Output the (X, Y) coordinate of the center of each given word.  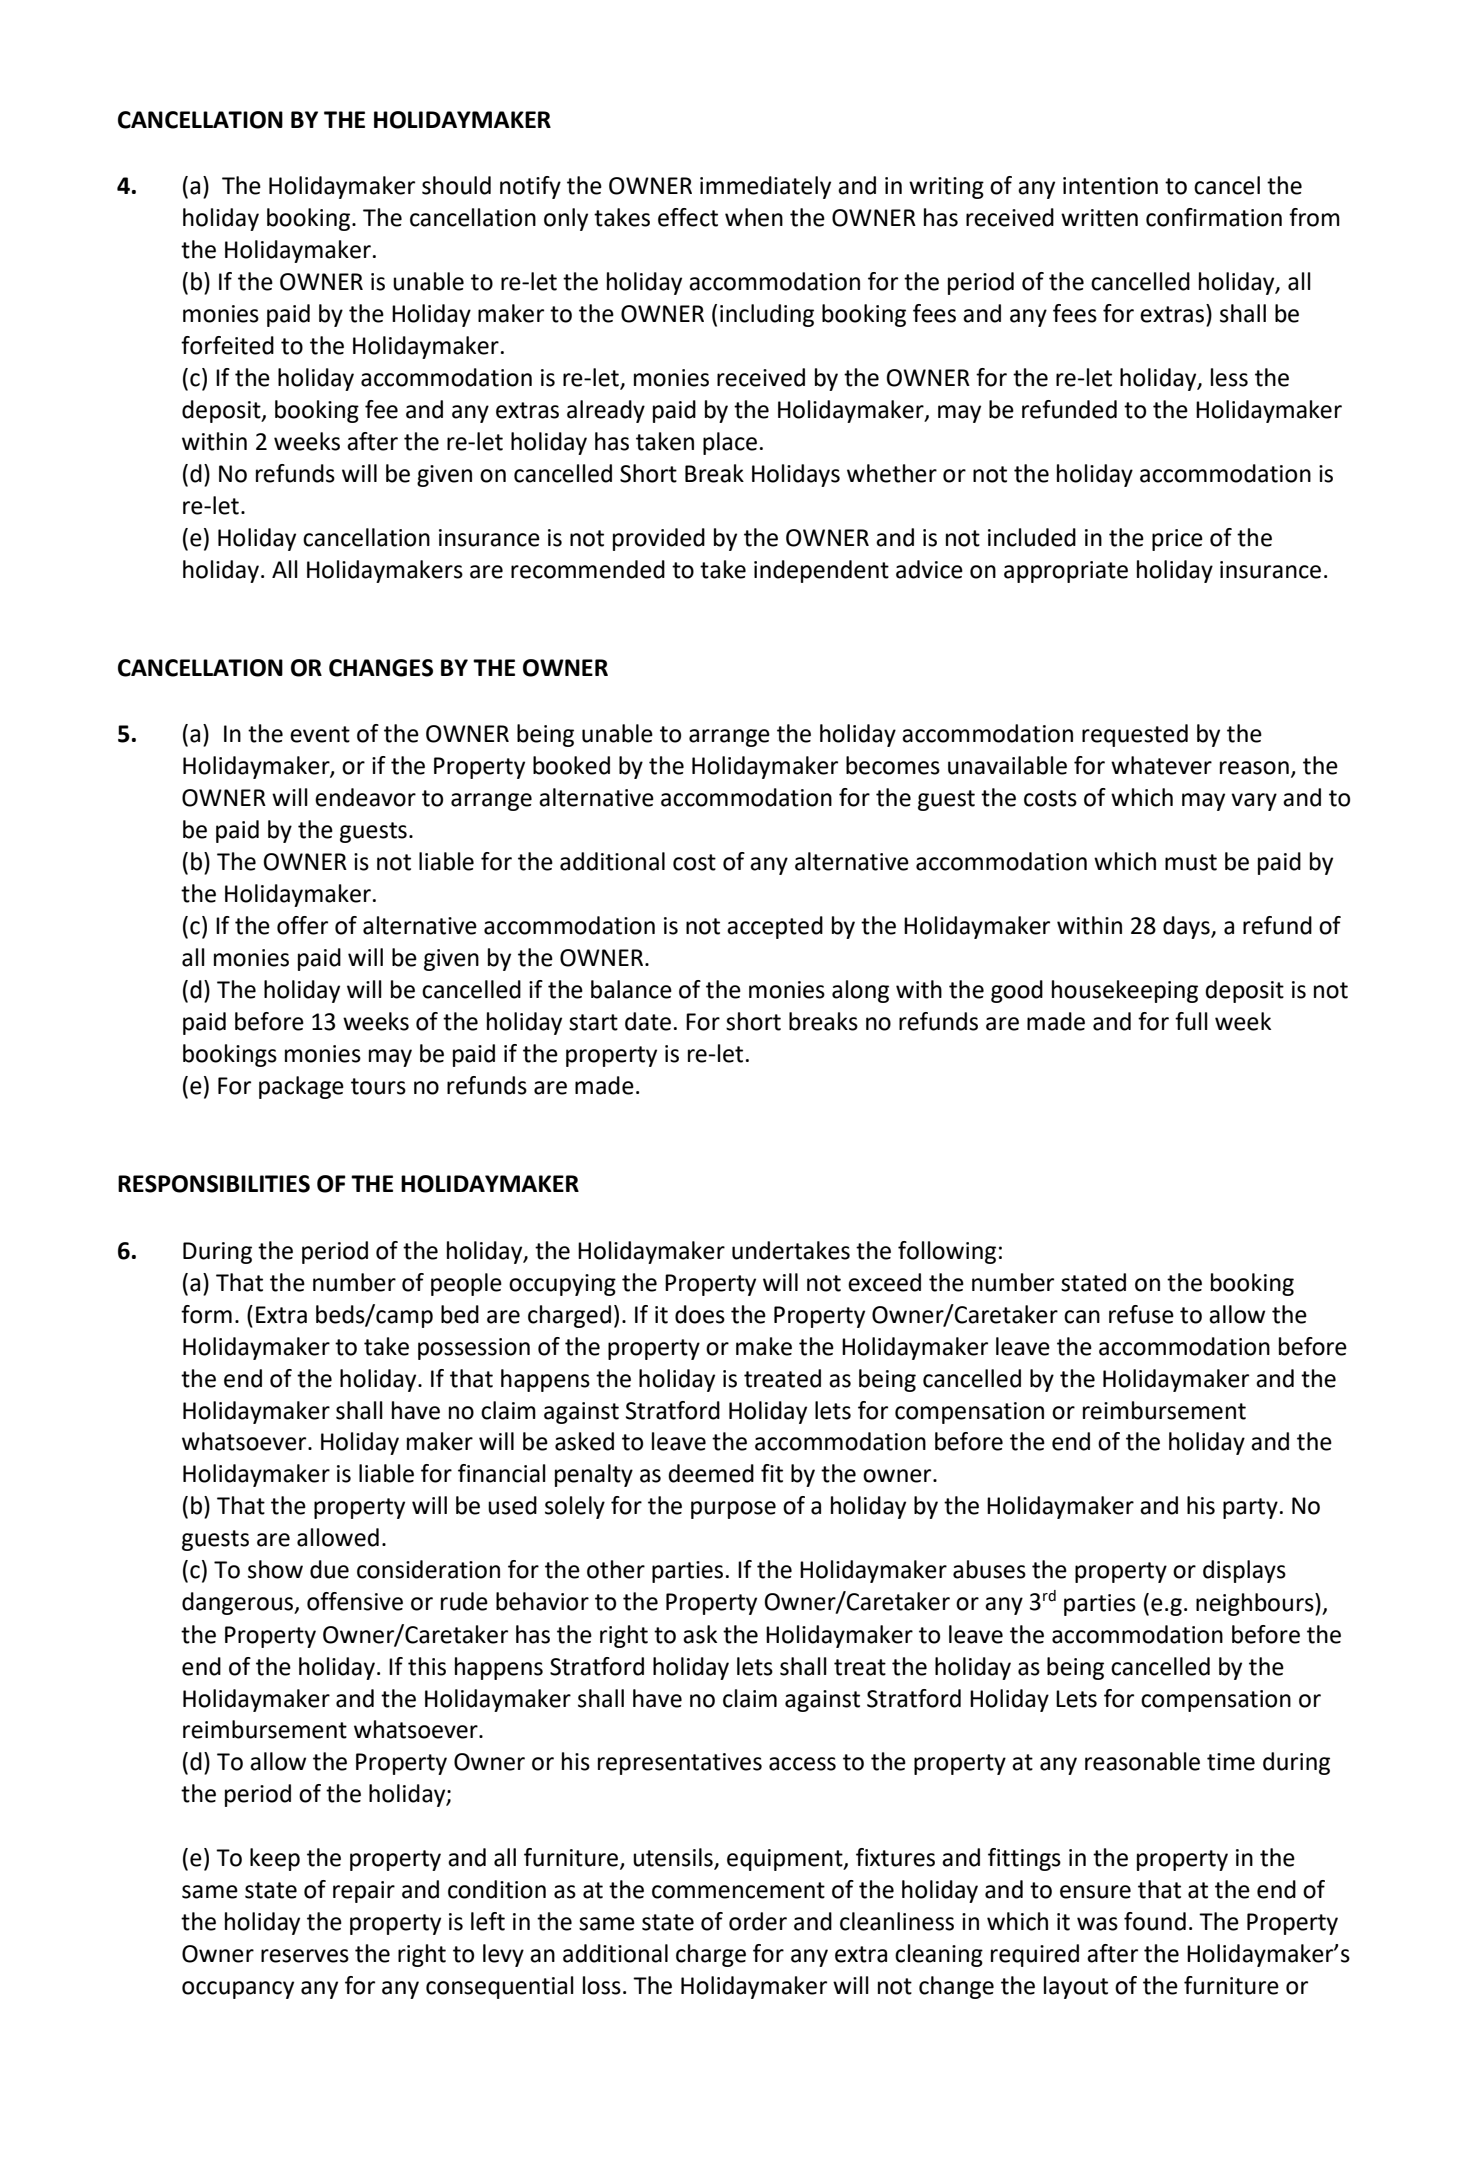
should (456, 185)
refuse (1141, 1314)
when (754, 217)
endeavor (365, 797)
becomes (893, 765)
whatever (1161, 765)
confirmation (1214, 217)
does (700, 1314)
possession (474, 1349)
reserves (305, 1956)
